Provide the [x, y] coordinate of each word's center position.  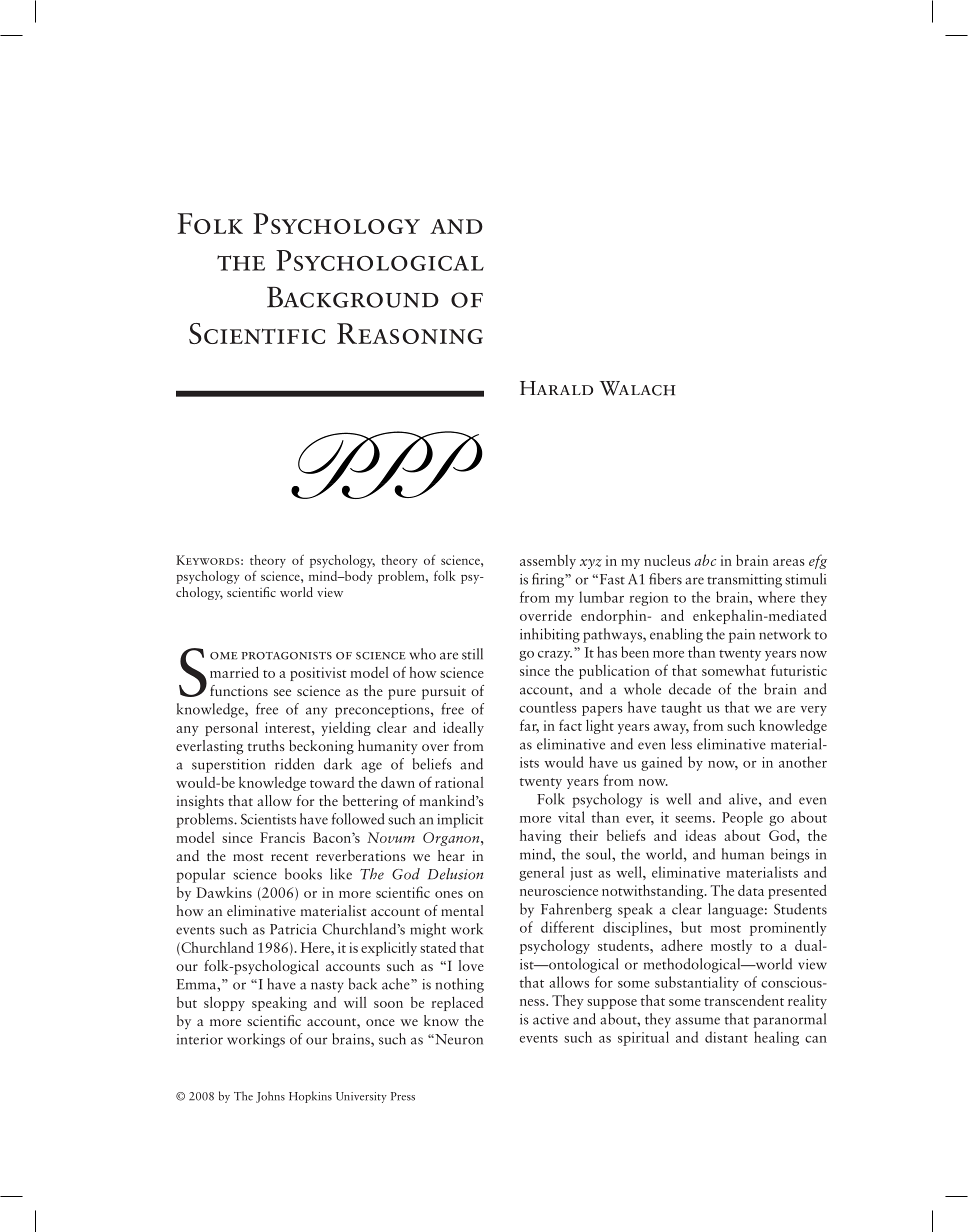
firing [549, 580]
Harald [556, 388]
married [234, 672]
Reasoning [410, 333]
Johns [270, 1097]
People [742, 818]
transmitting [744, 581]
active [551, 1019]
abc [705, 560]
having [540, 836]
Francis [282, 837]
